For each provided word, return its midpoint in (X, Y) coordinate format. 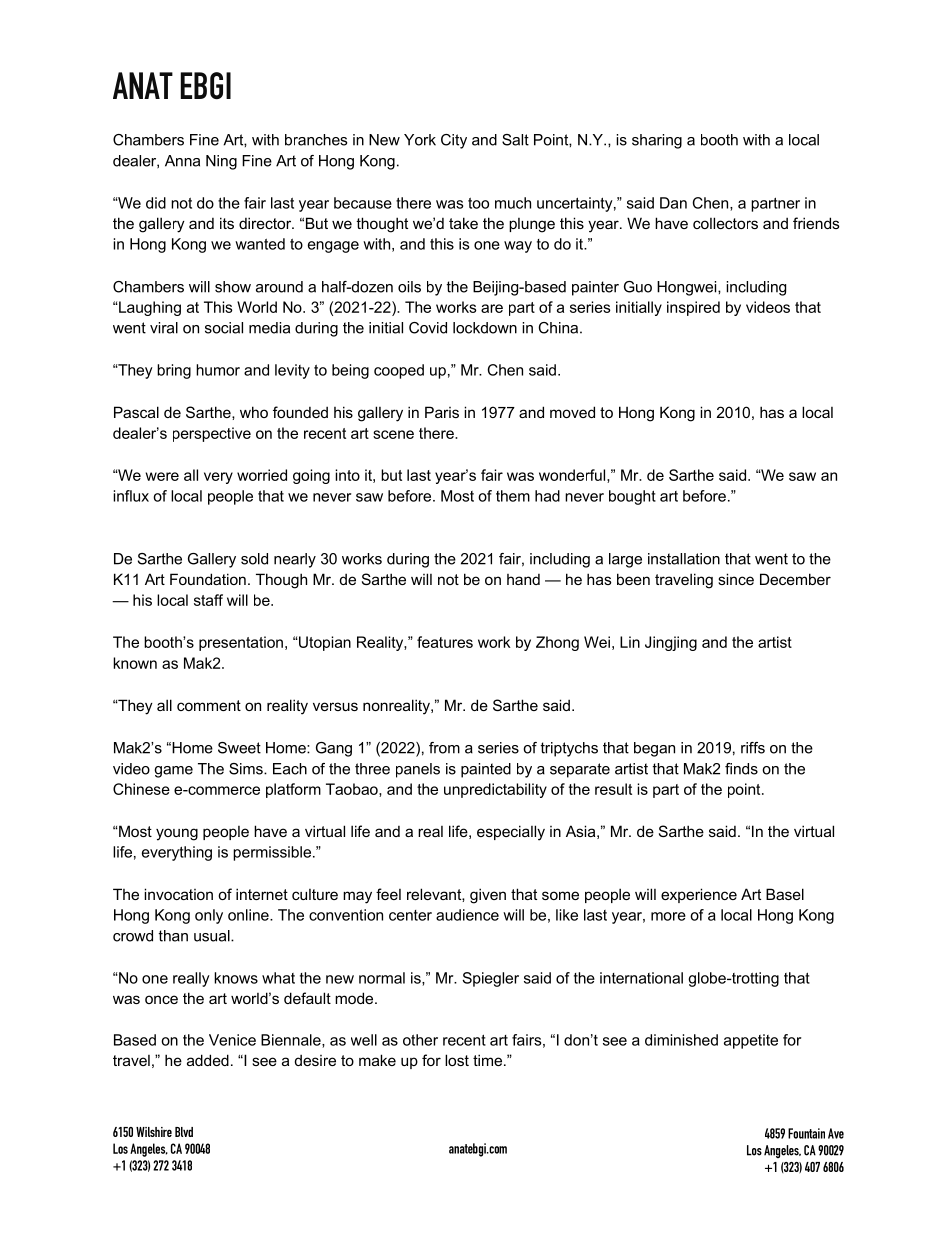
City (454, 141)
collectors (725, 223)
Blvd (184, 1132)
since (736, 579)
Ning (221, 162)
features (445, 642)
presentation (241, 643)
